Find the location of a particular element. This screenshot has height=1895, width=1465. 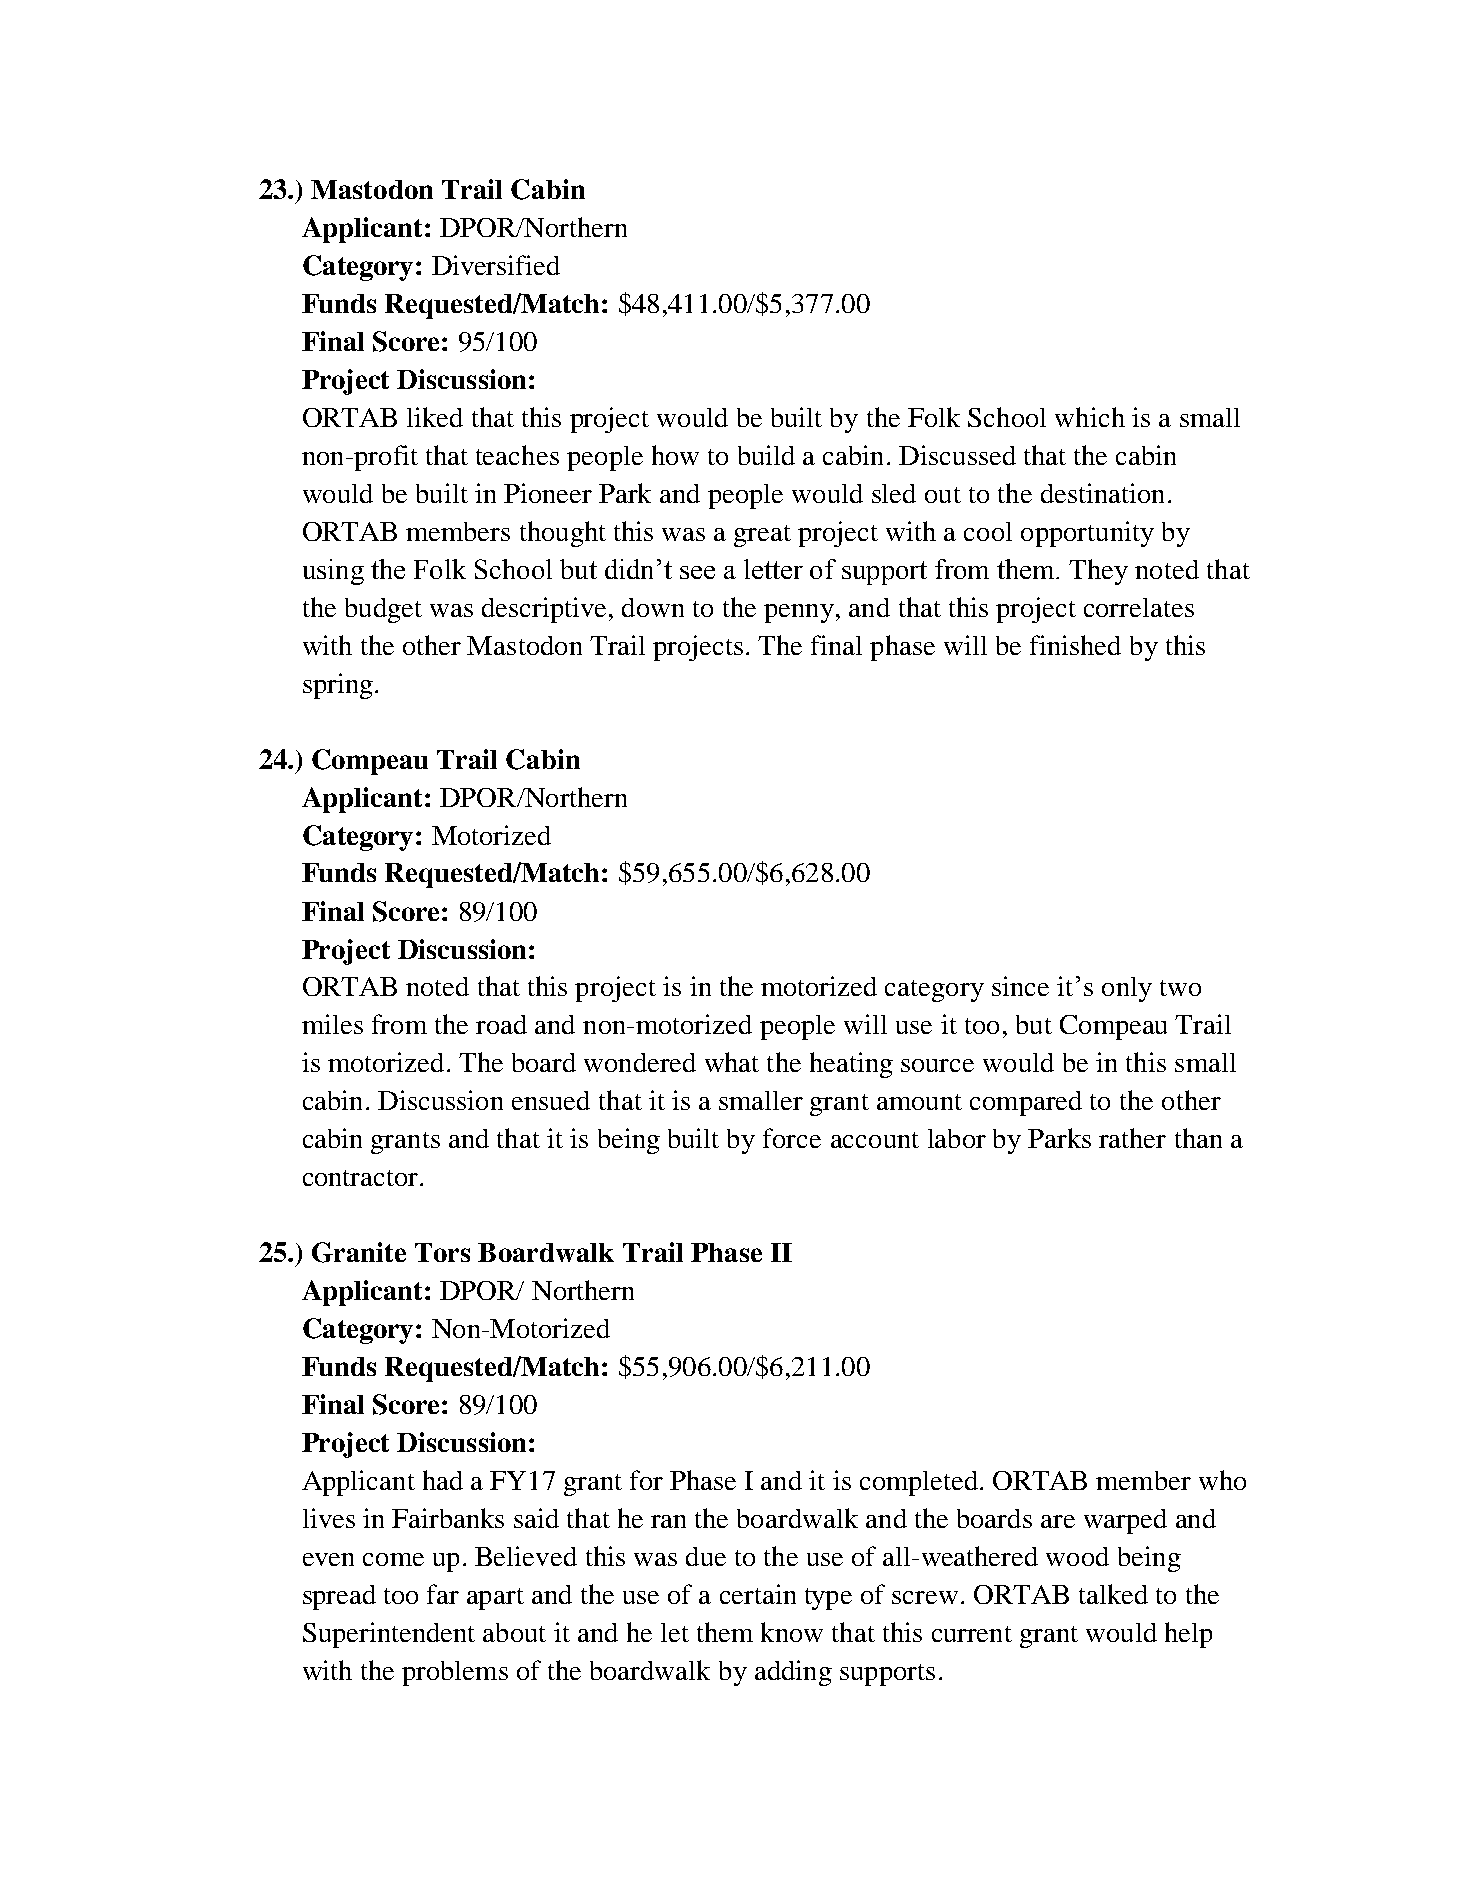

which is located at coordinates (1090, 417).
